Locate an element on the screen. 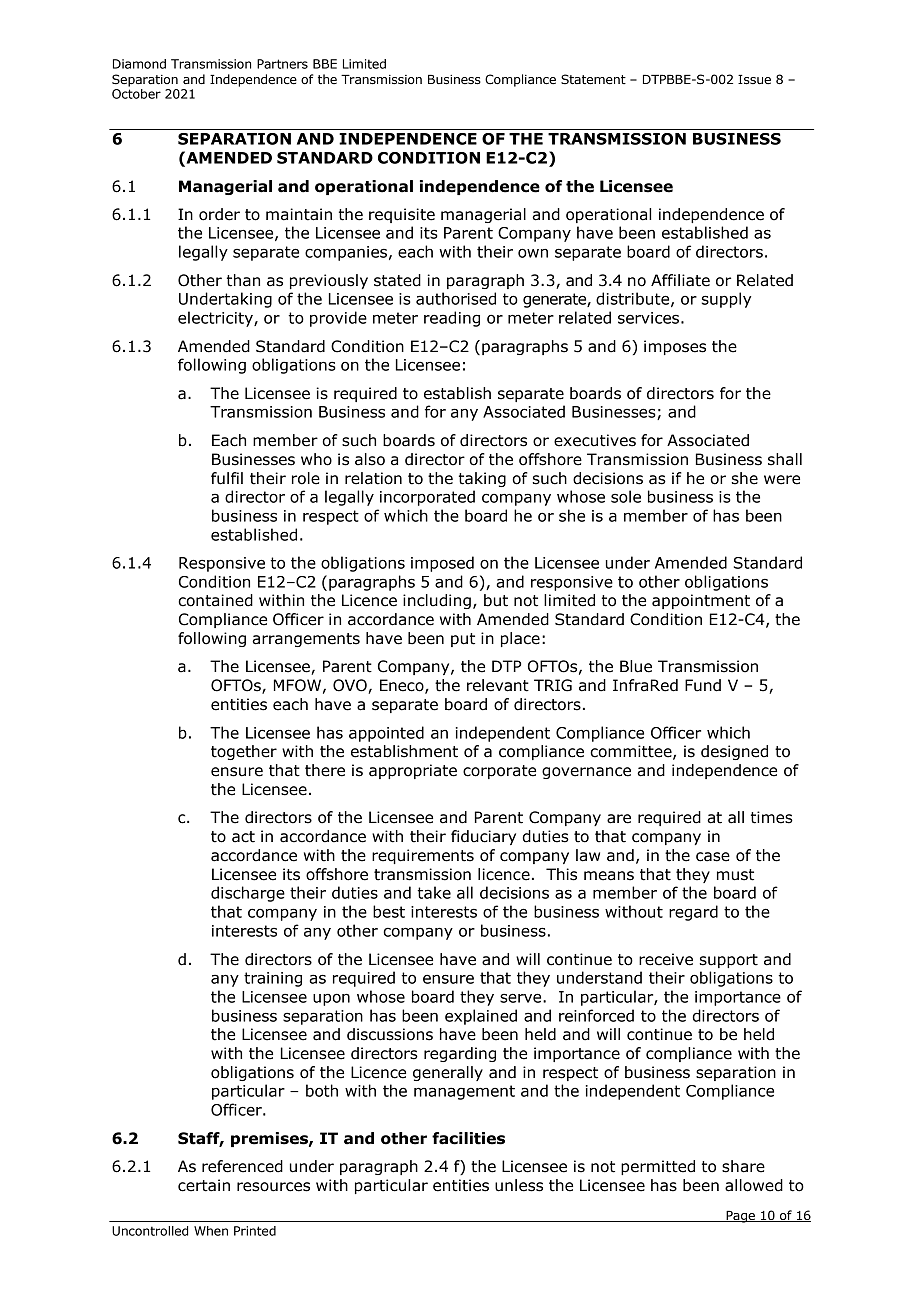 This screenshot has width=924, height=1309. unless is located at coordinates (519, 1185).
